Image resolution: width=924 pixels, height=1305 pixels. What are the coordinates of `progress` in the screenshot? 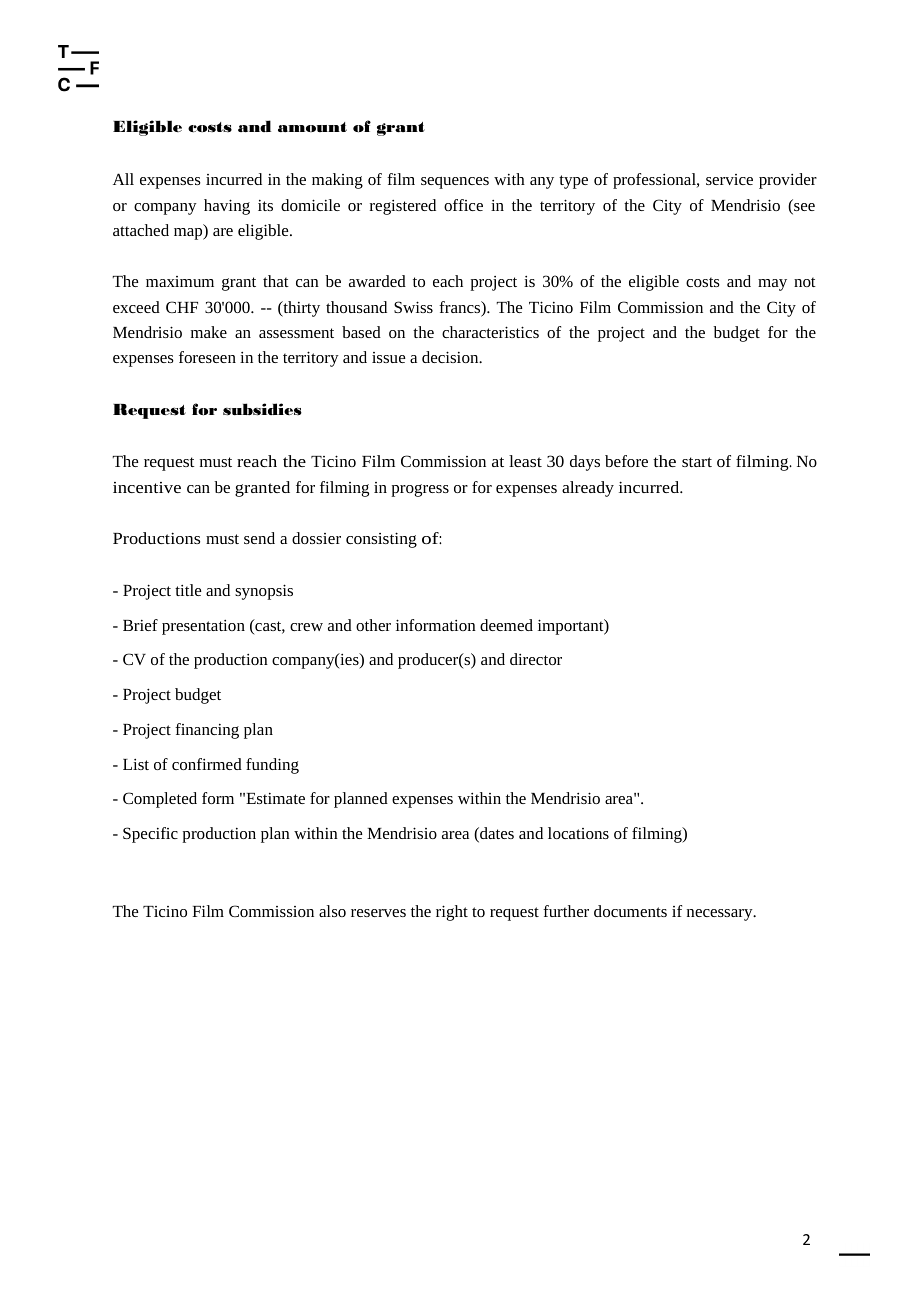 It's located at (420, 490).
